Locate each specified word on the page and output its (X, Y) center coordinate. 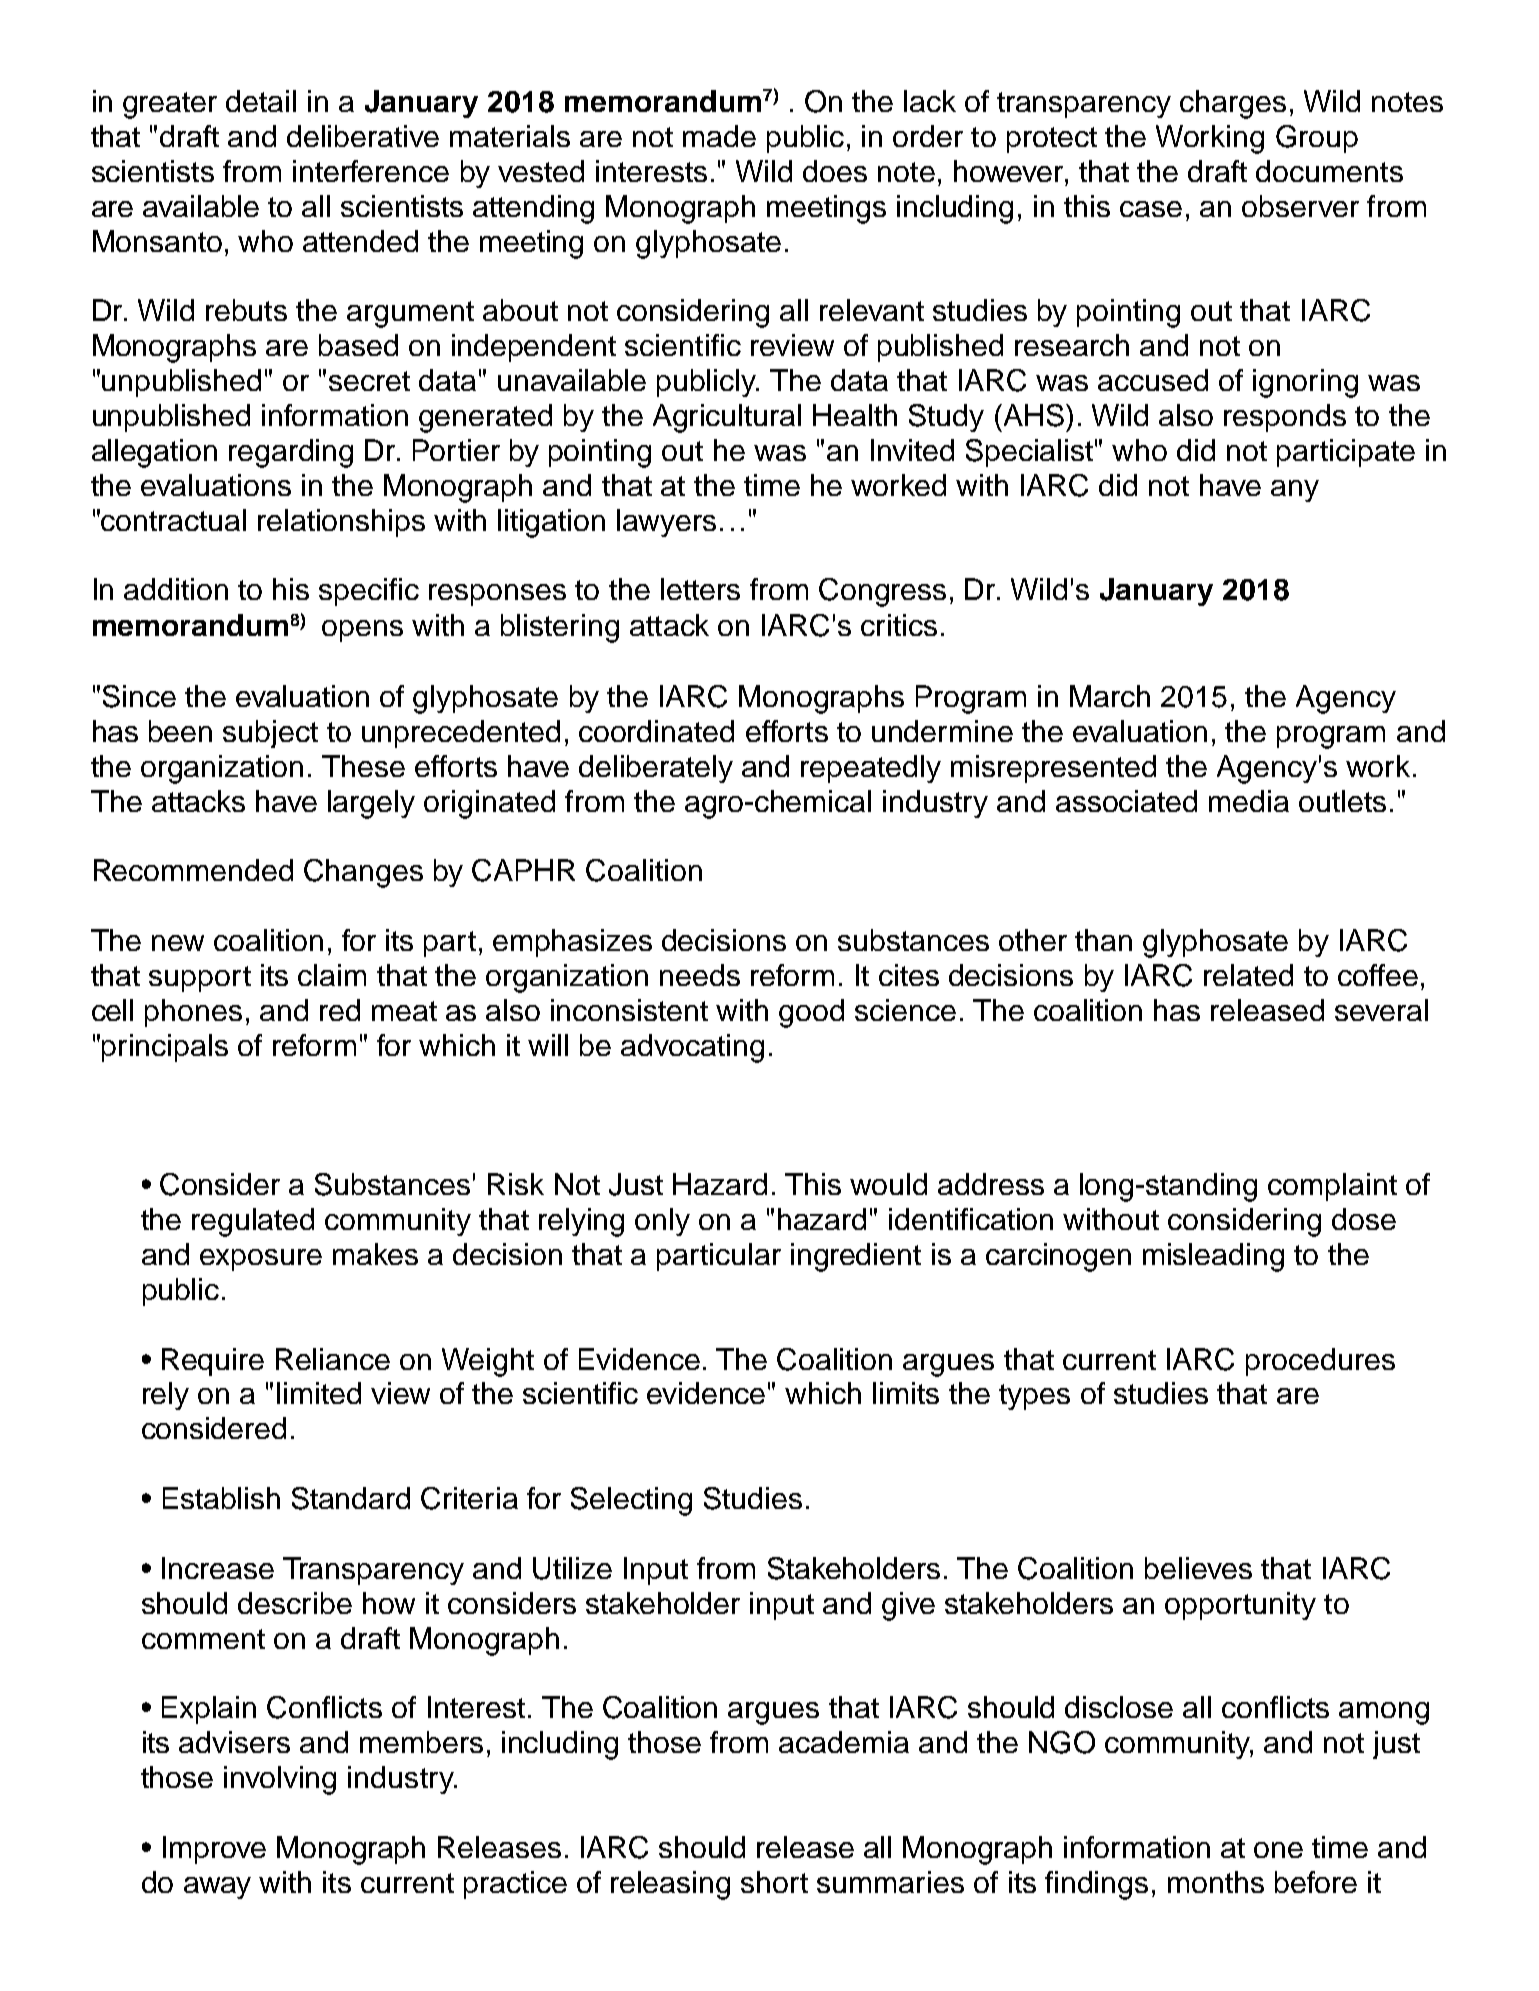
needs (700, 975)
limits (906, 1393)
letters (700, 589)
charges (1233, 104)
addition (176, 589)
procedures (1320, 1362)
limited (319, 1393)
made (719, 136)
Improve (214, 1850)
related (1248, 975)
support (200, 979)
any (1295, 491)
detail (261, 101)
